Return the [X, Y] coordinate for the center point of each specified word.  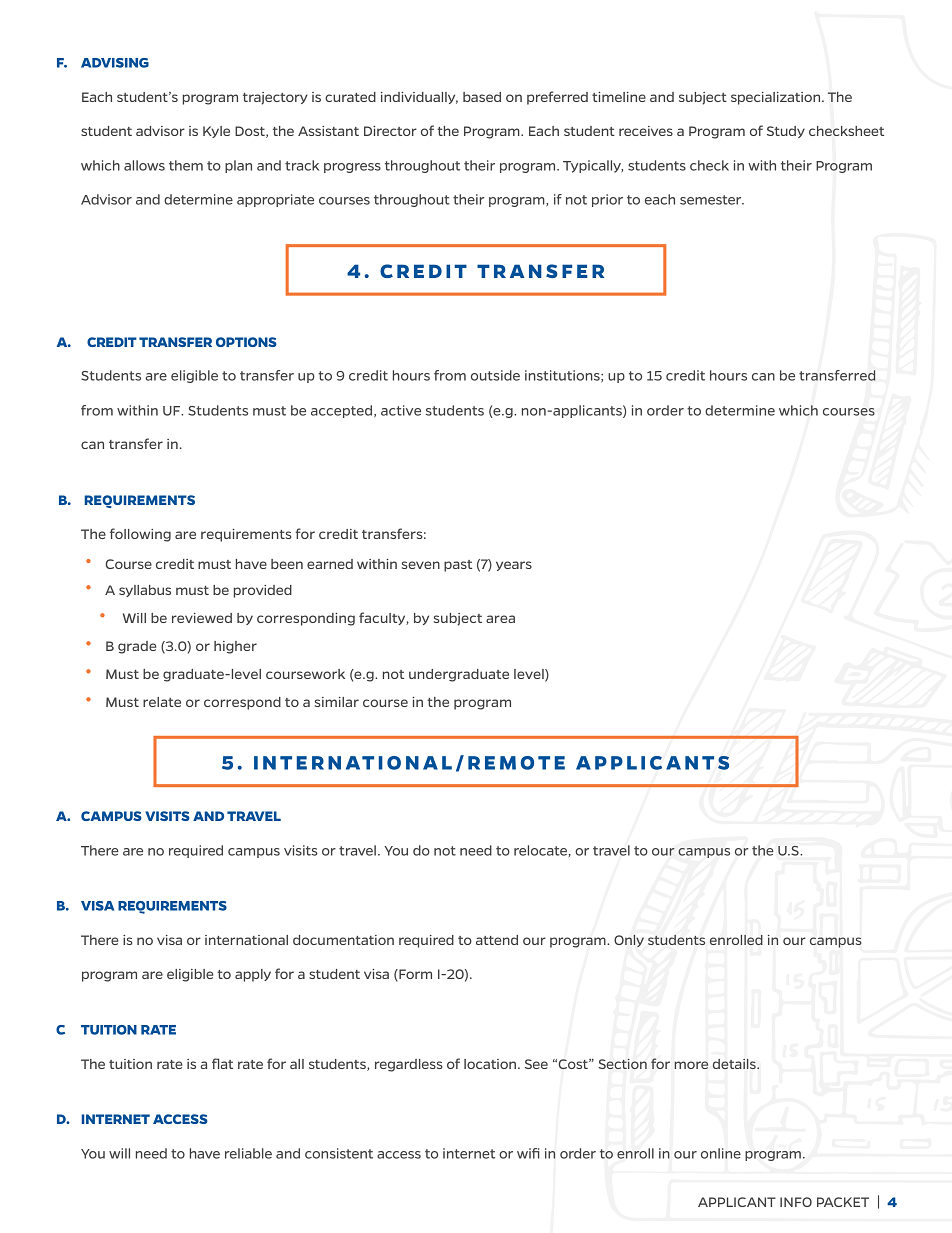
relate [162, 702]
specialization [777, 98]
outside [495, 375]
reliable [248, 1153]
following [140, 535]
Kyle [216, 132]
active [401, 410]
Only [629, 941]
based [482, 97]
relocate [540, 850]
